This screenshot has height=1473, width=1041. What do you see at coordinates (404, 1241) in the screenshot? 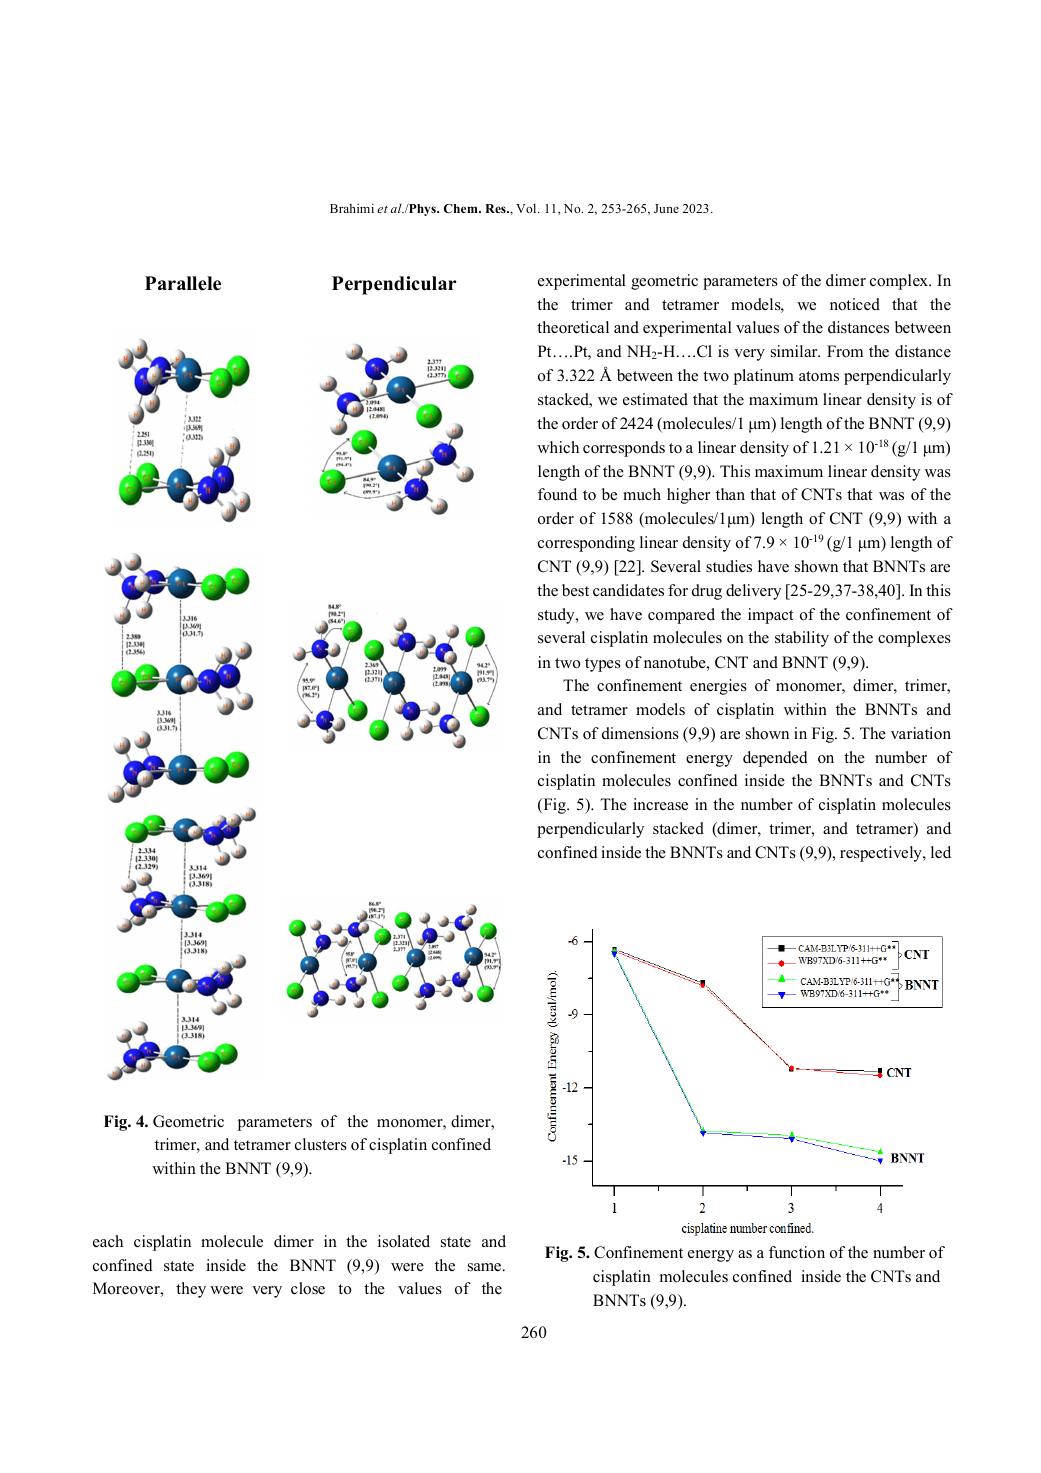
I see `isolated` at bounding box center [404, 1241].
